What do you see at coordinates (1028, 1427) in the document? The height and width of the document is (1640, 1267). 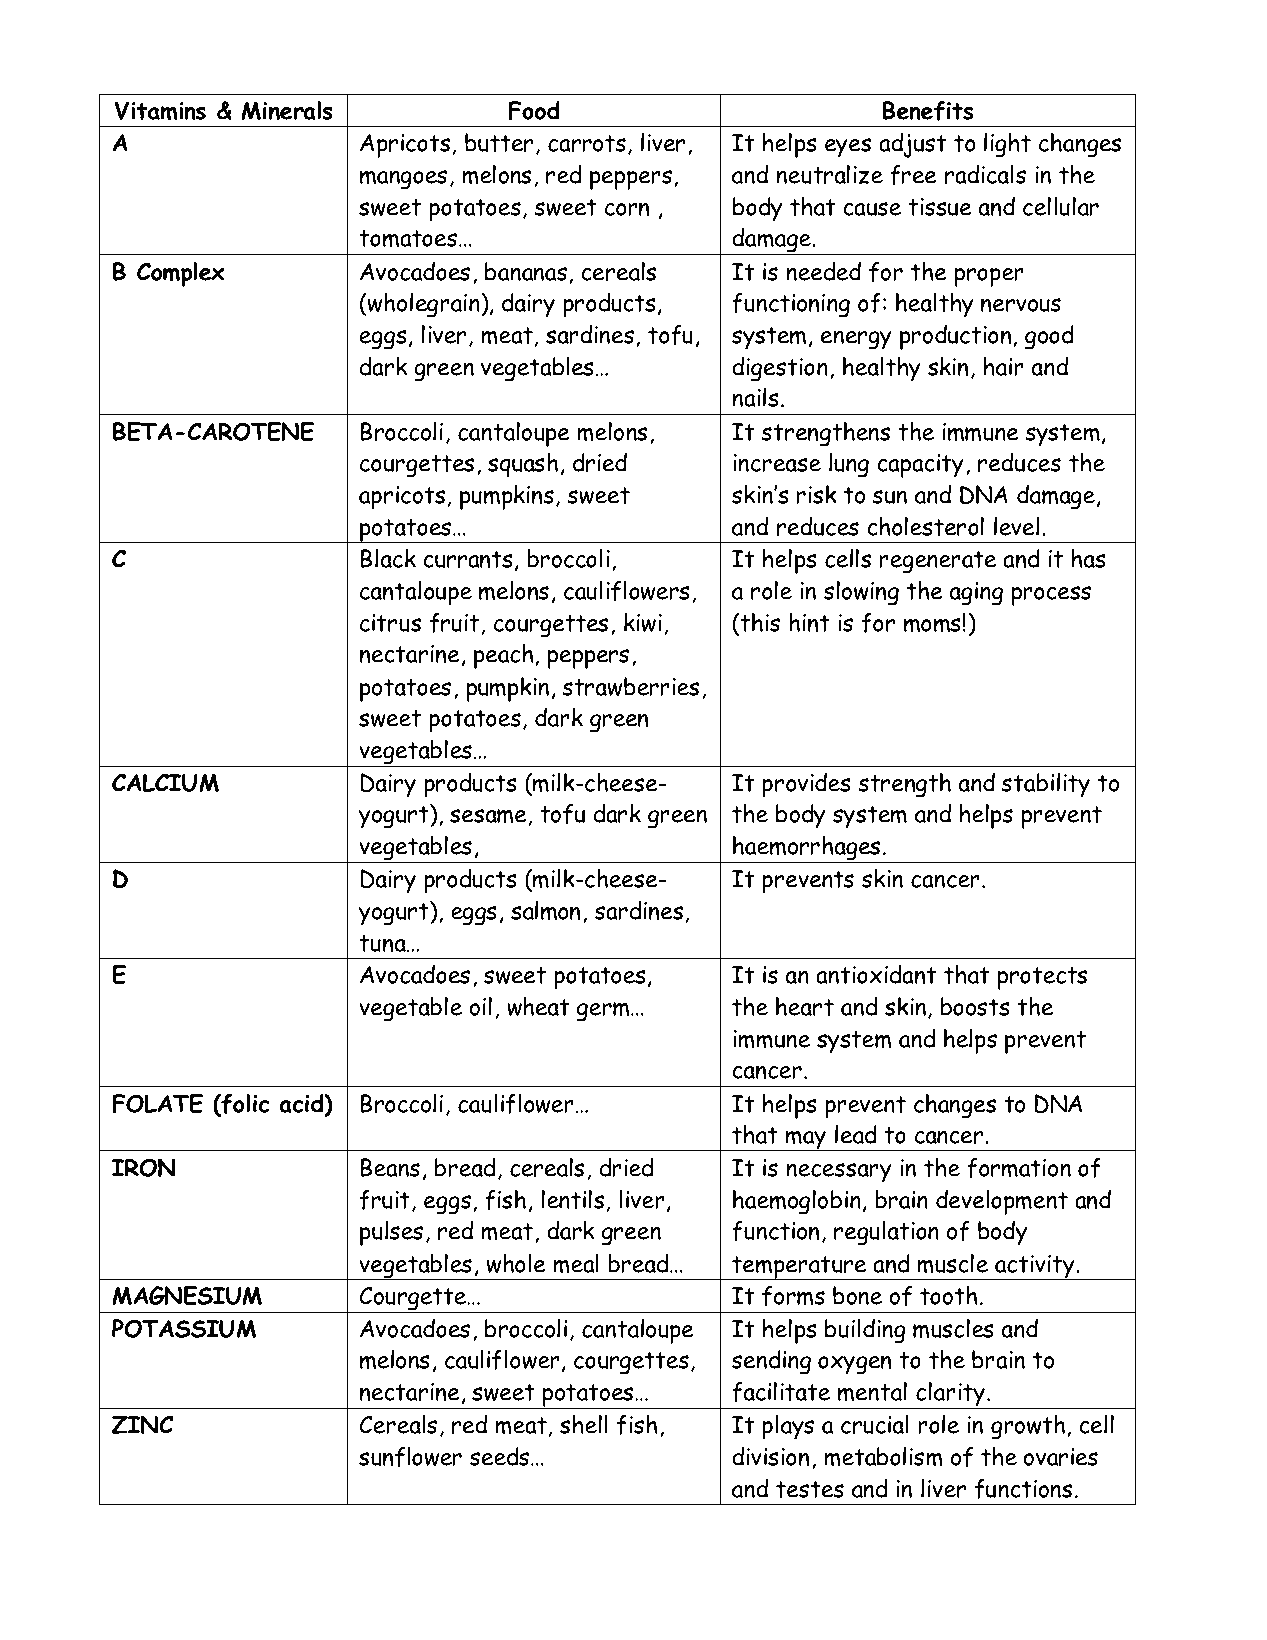 I see `growth` at bounding box center [1028, 1427].
